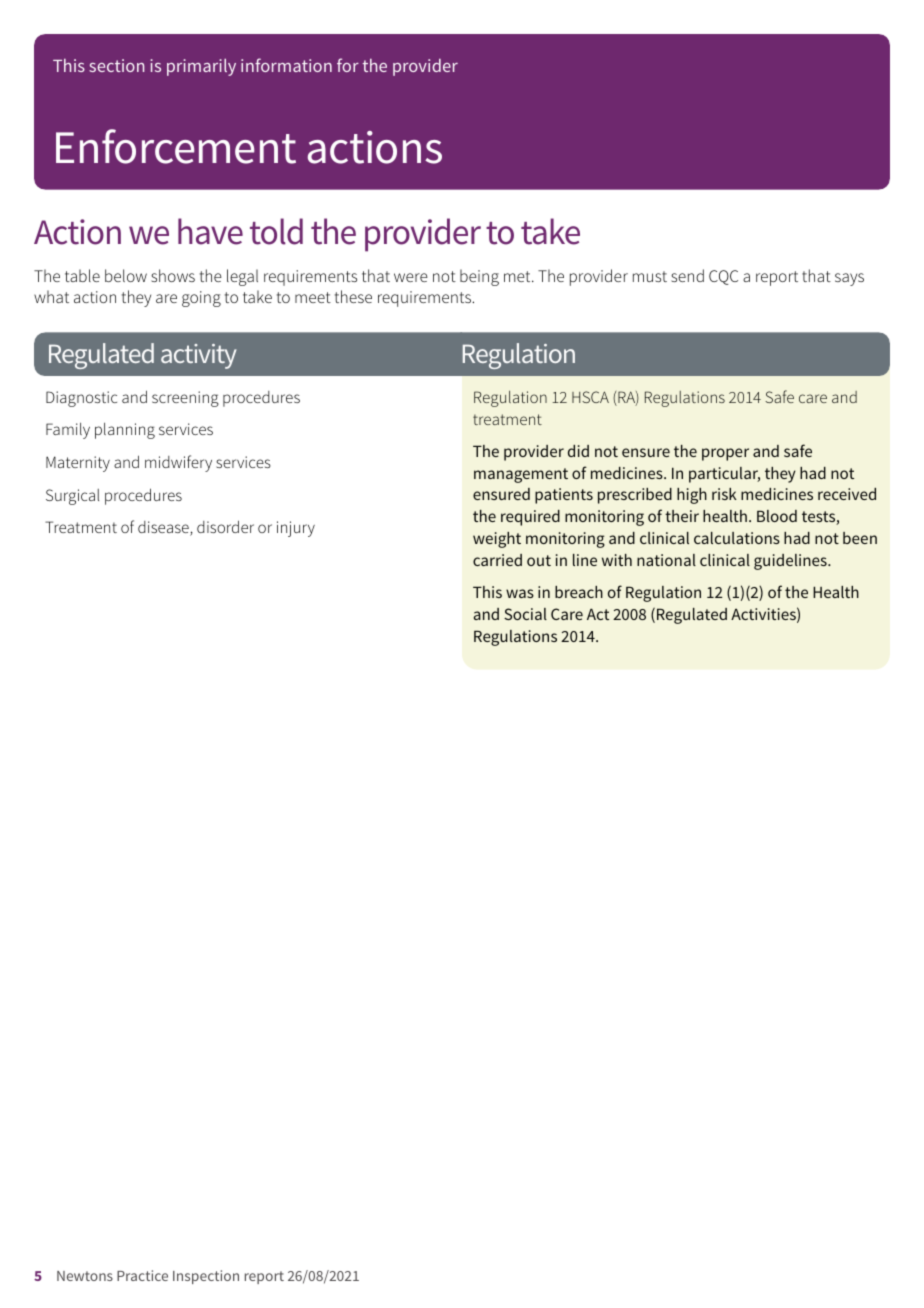  Describe the element at coordinates (116, 65) in the screenshot. I see `section` at that location.
